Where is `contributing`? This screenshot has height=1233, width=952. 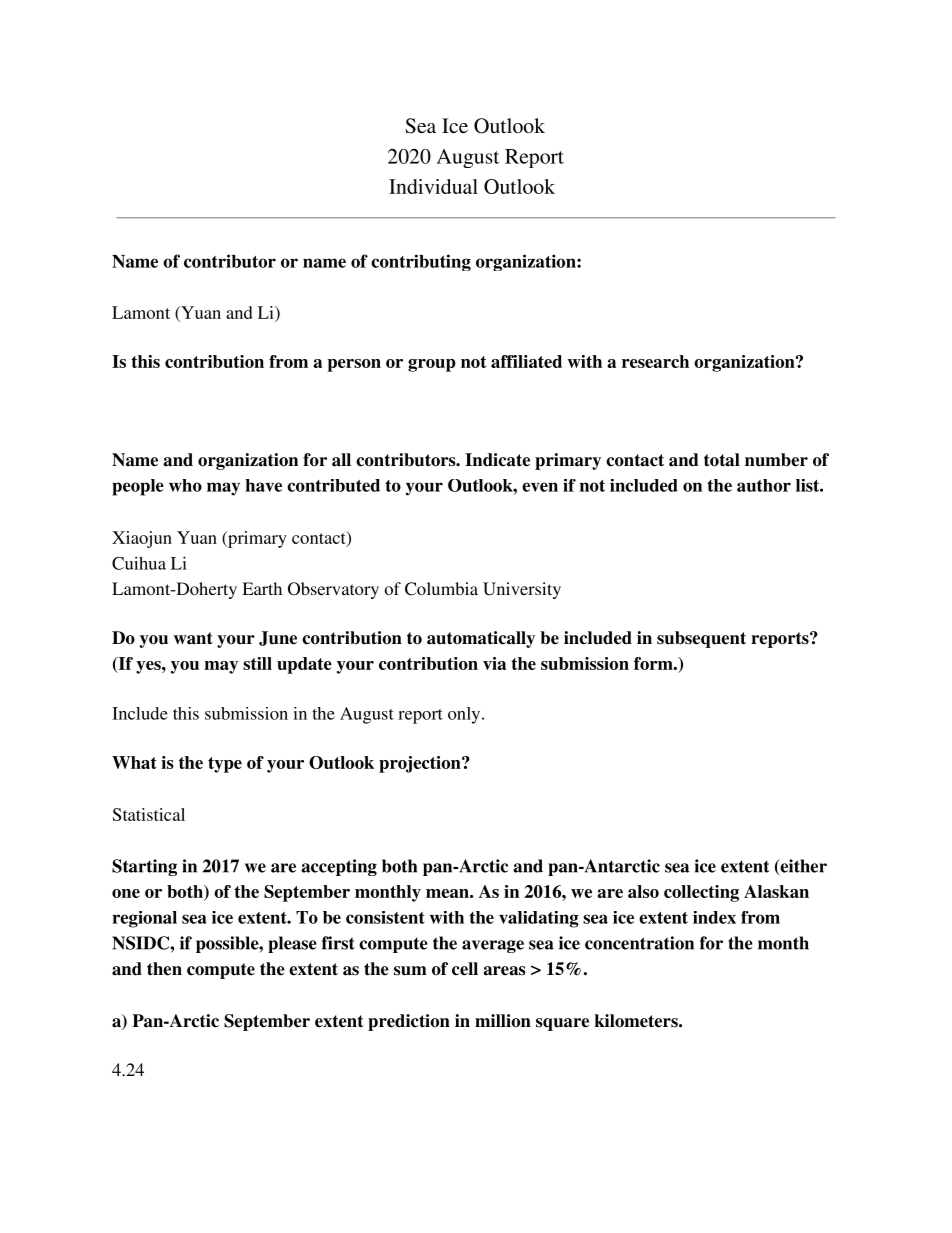
contributing is located at coordinates (421, 262).
